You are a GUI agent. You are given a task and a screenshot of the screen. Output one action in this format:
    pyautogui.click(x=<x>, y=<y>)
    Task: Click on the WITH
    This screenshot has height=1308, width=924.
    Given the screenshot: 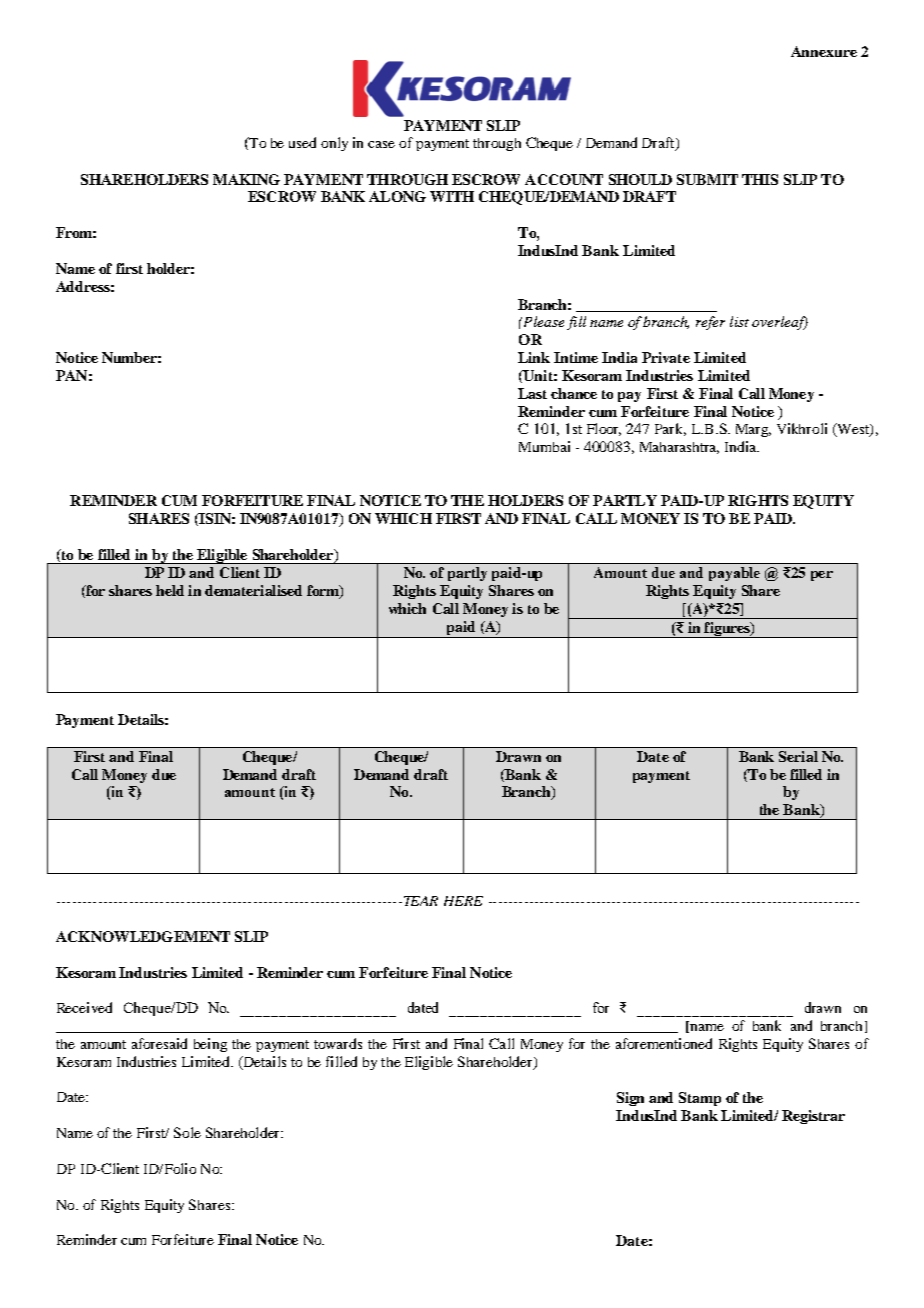 What is the action you would take?
    pyautogui.click(x=452, y=196)
